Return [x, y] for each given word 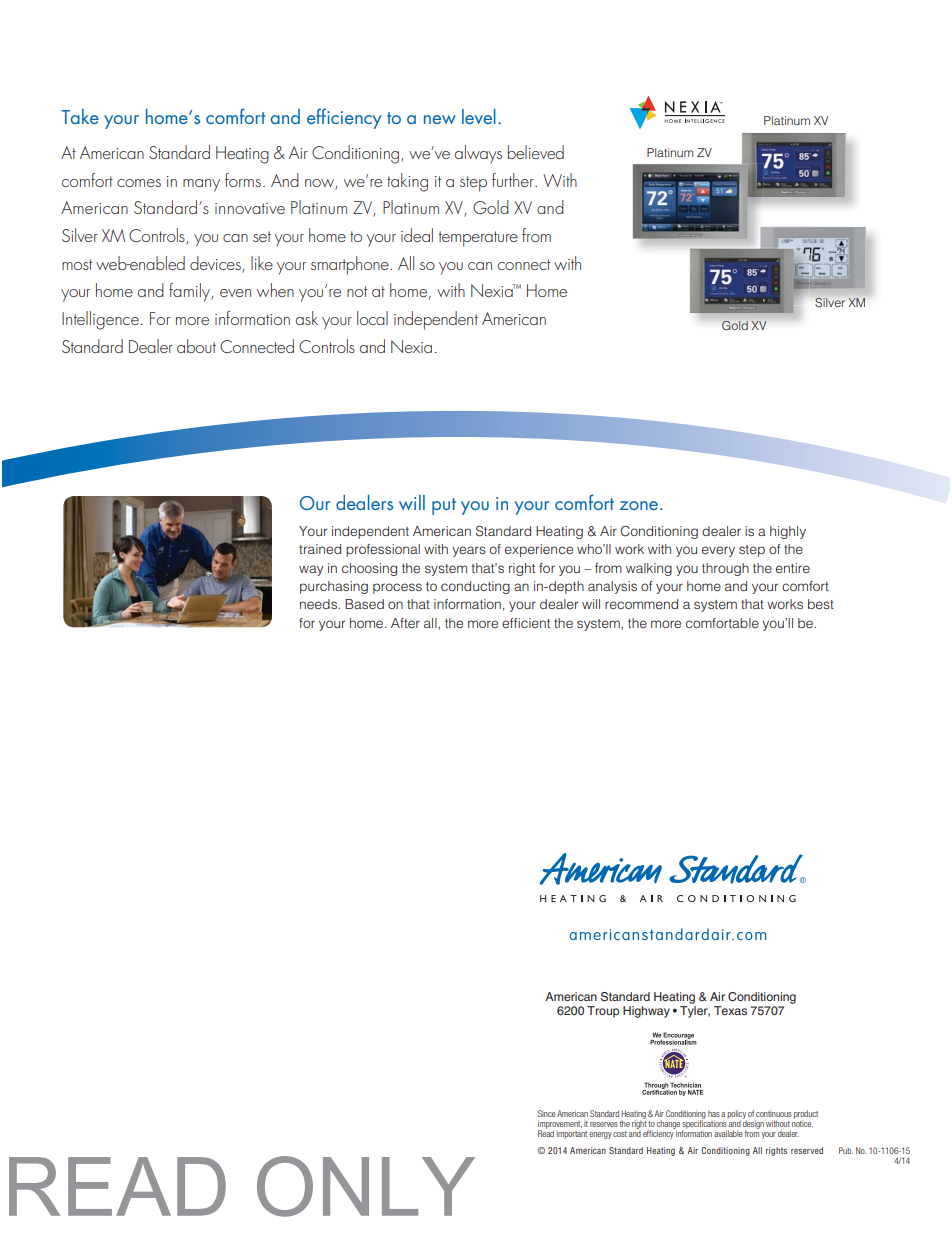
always [478, 154]
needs [319, 604]
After [405, 623]
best [821, 604]
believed [536, 152]
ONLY [366, 1186]
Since [547, 1113]
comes [139, 183]
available [728, 1133]
